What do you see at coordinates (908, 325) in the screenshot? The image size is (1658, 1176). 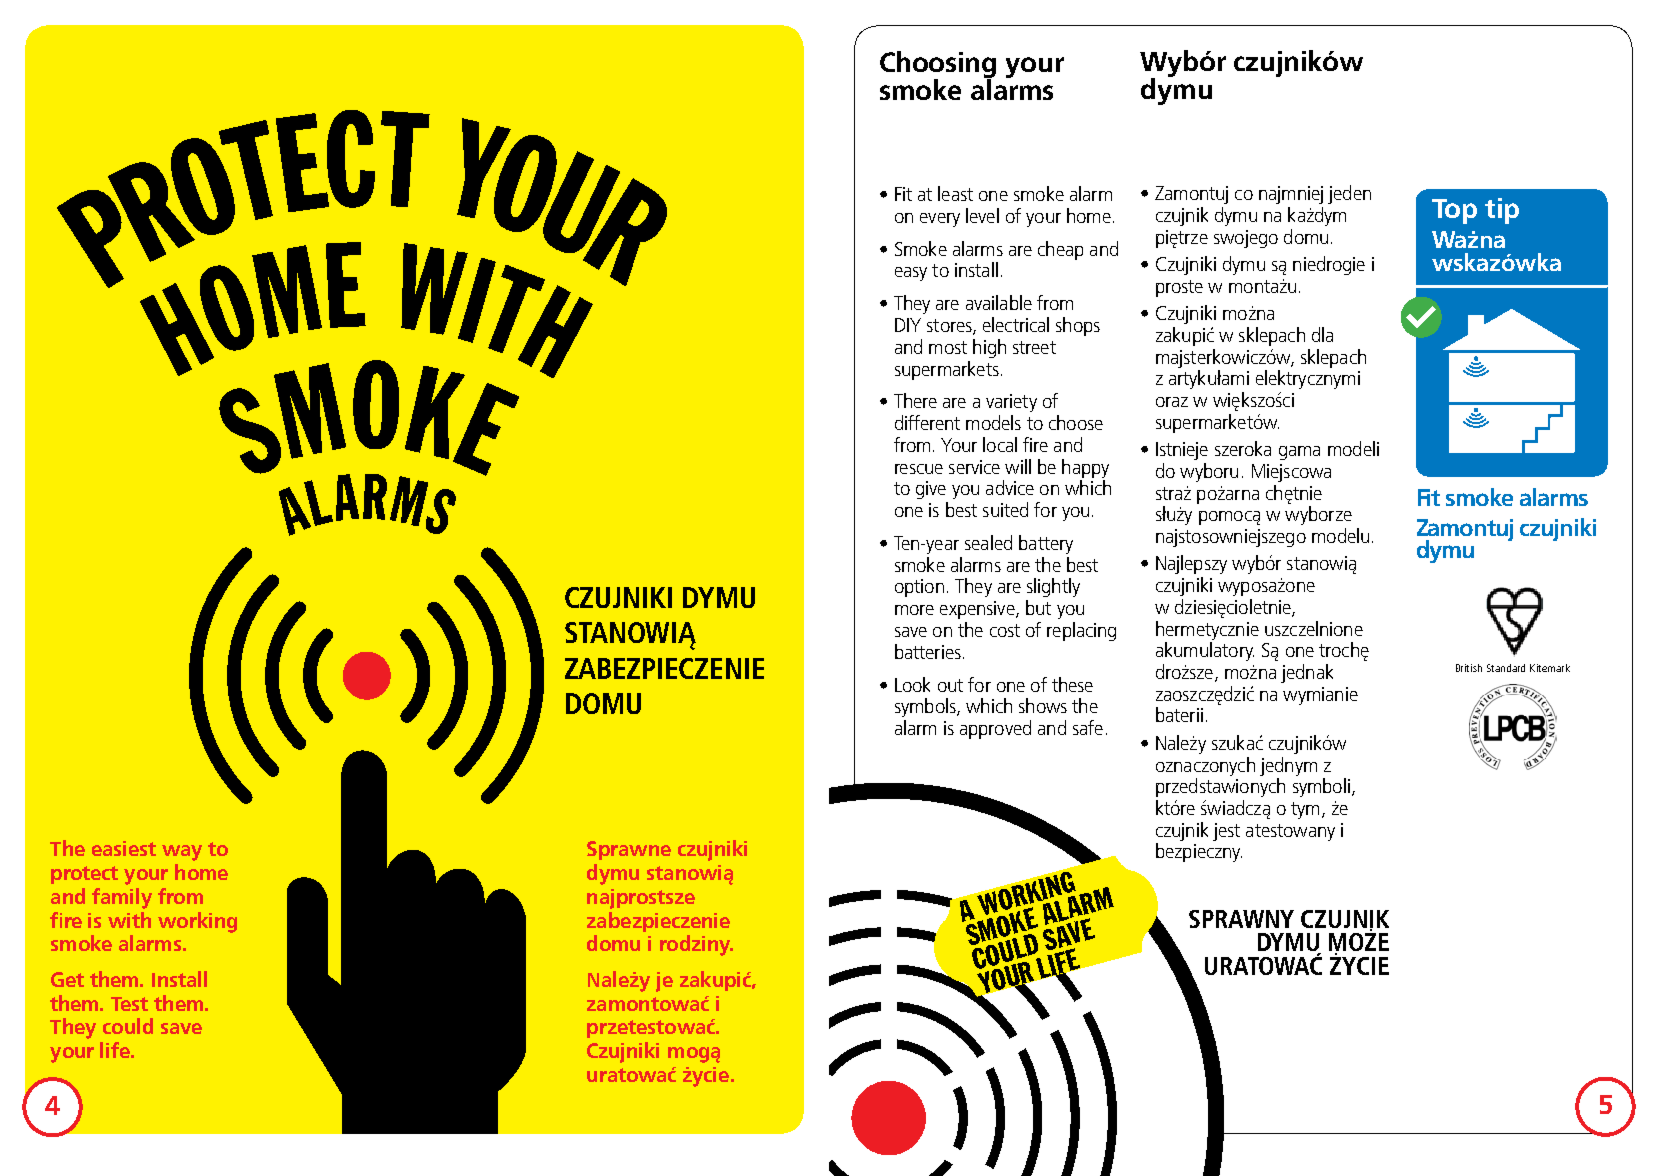 I see `DIY` at bounding box center [908, 325].
